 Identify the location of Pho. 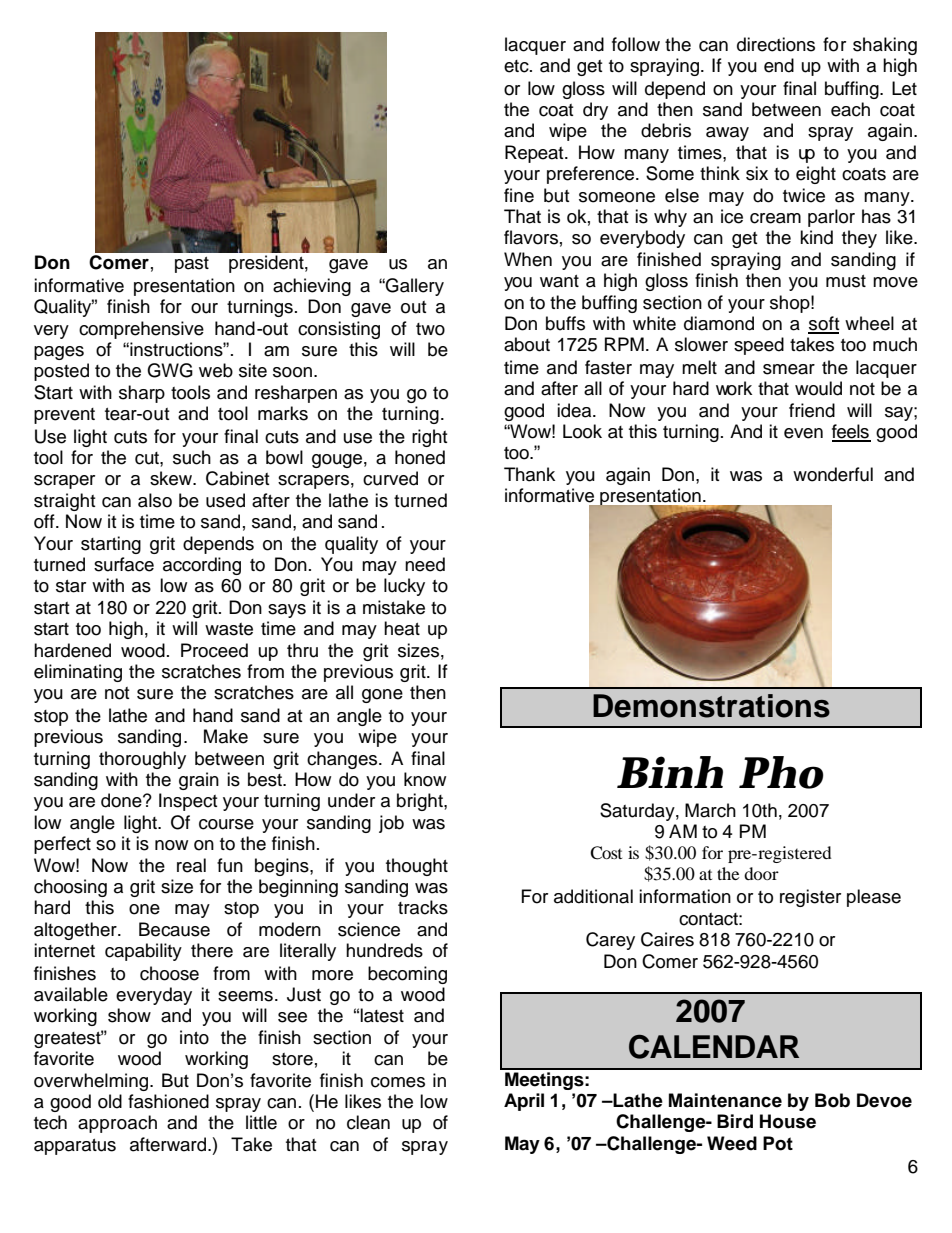
(781, 772).
